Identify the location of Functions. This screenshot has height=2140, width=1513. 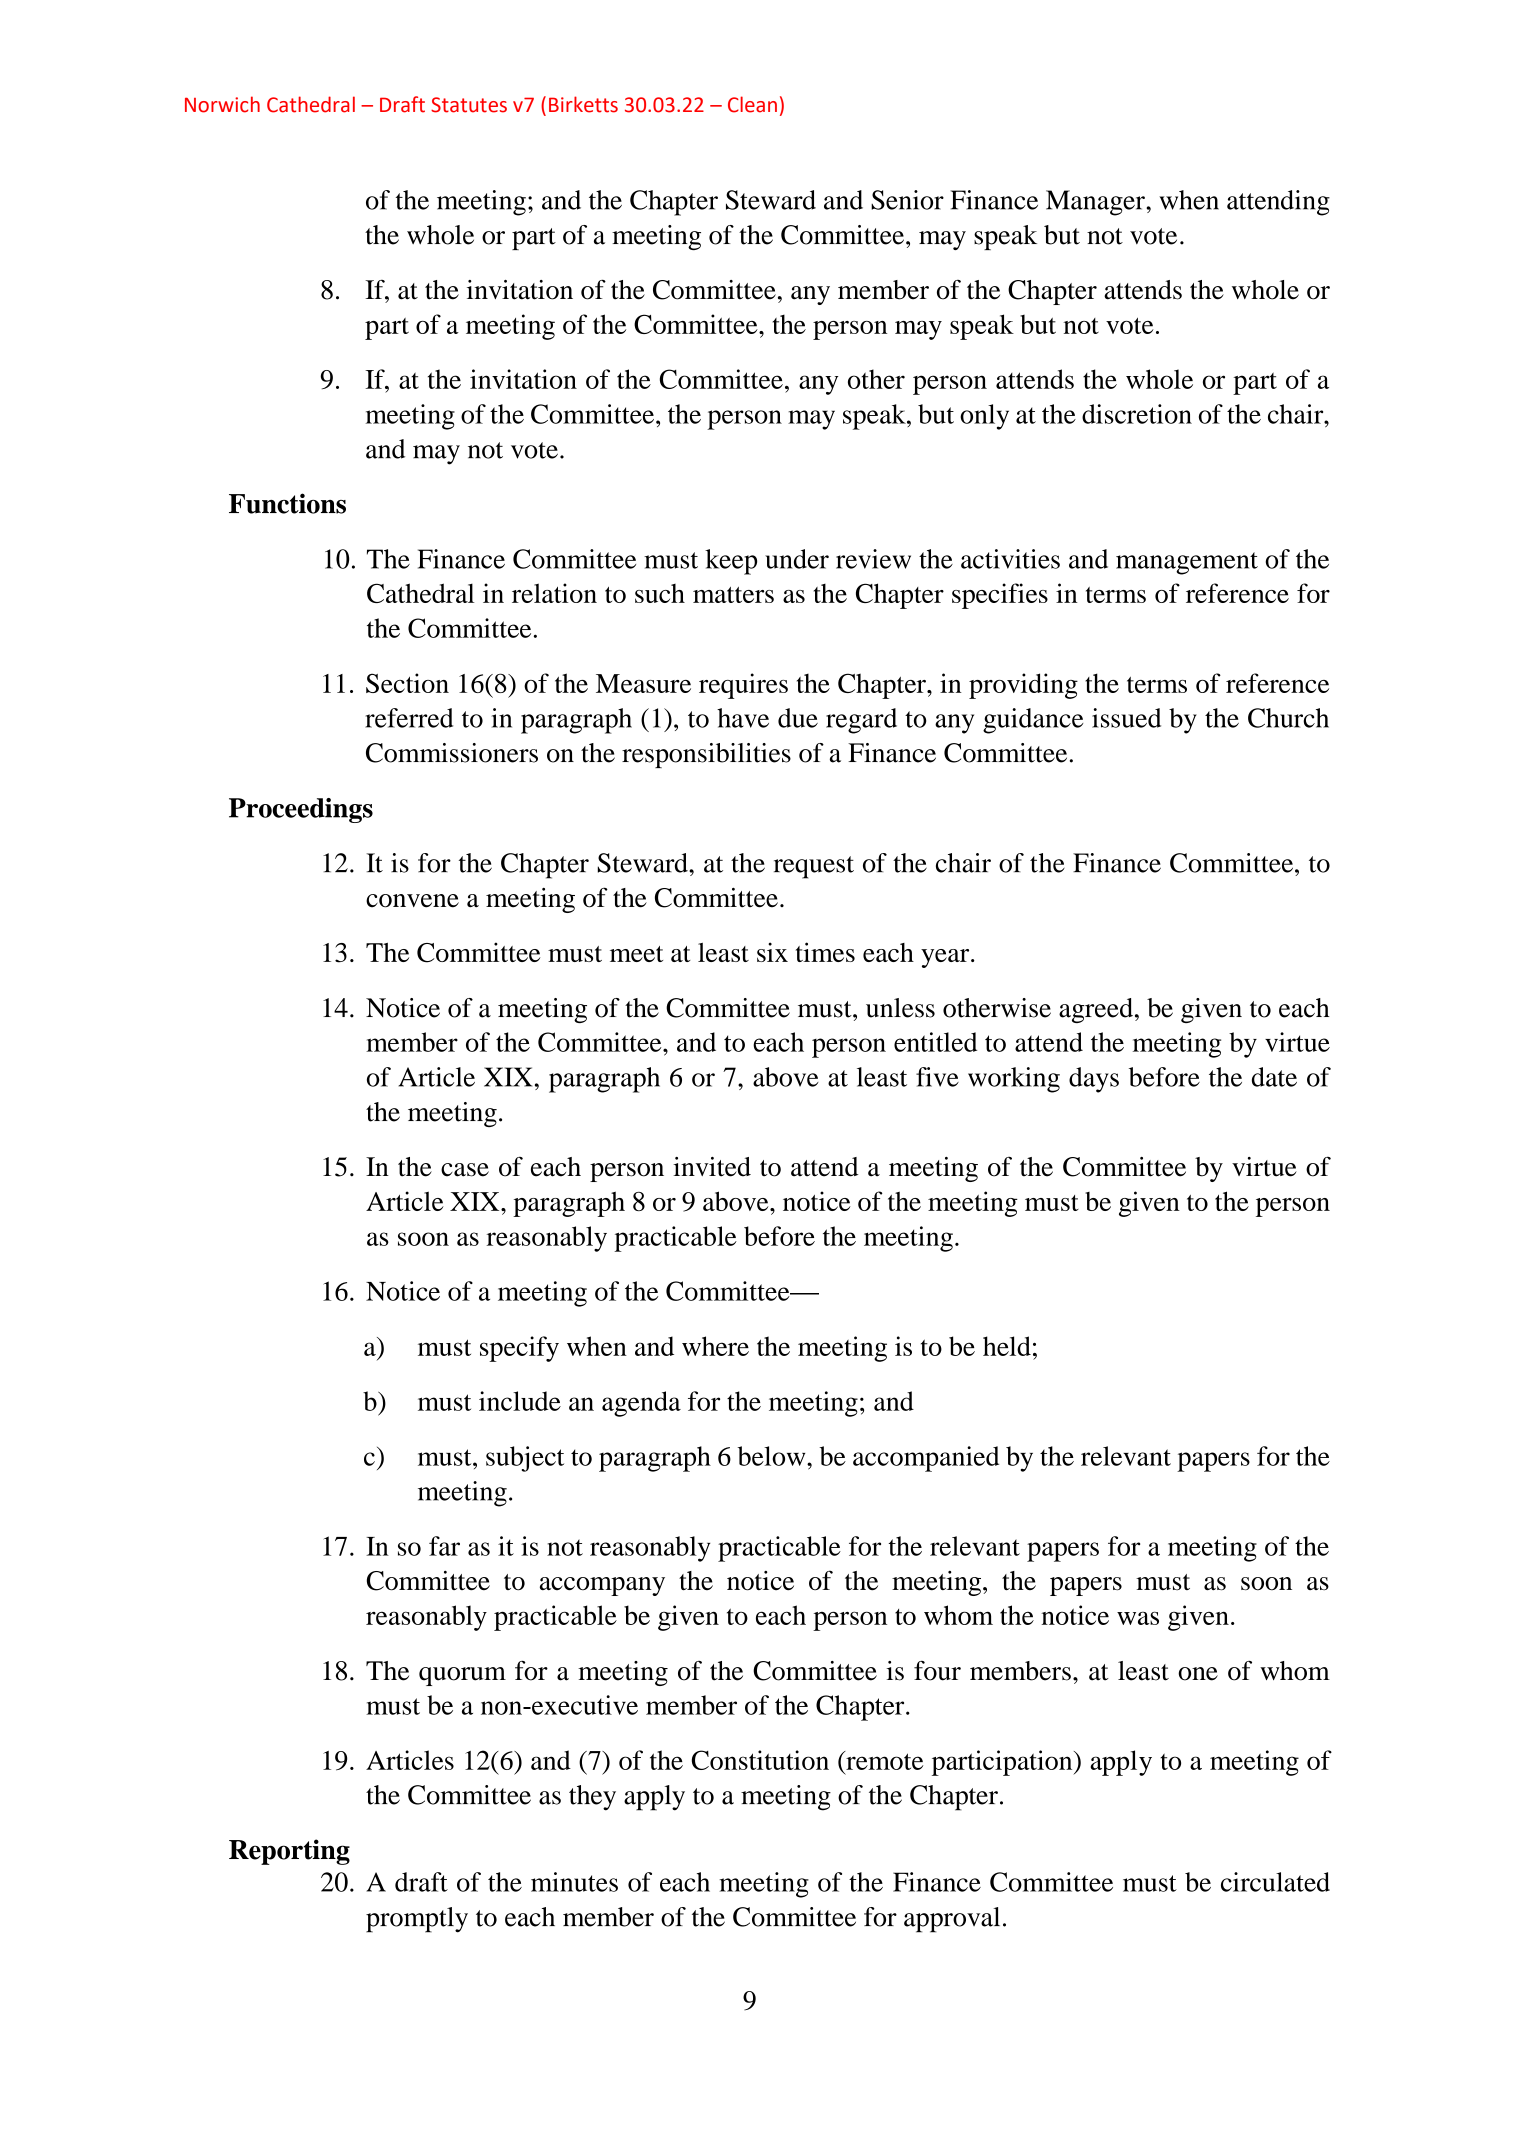
(287, 503).
